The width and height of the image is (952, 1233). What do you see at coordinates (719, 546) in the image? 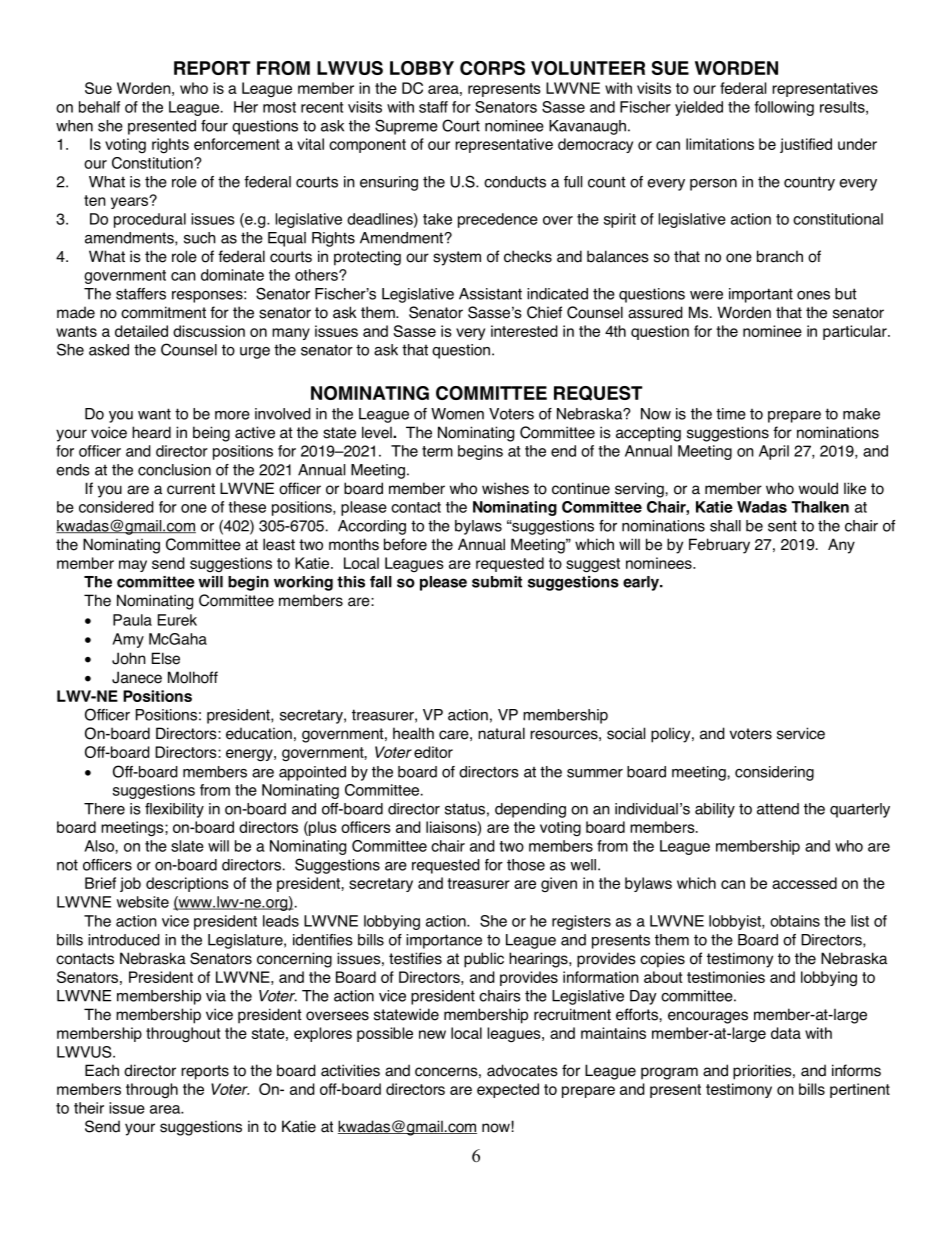
I see `February` at bounding box center [719, 546].
